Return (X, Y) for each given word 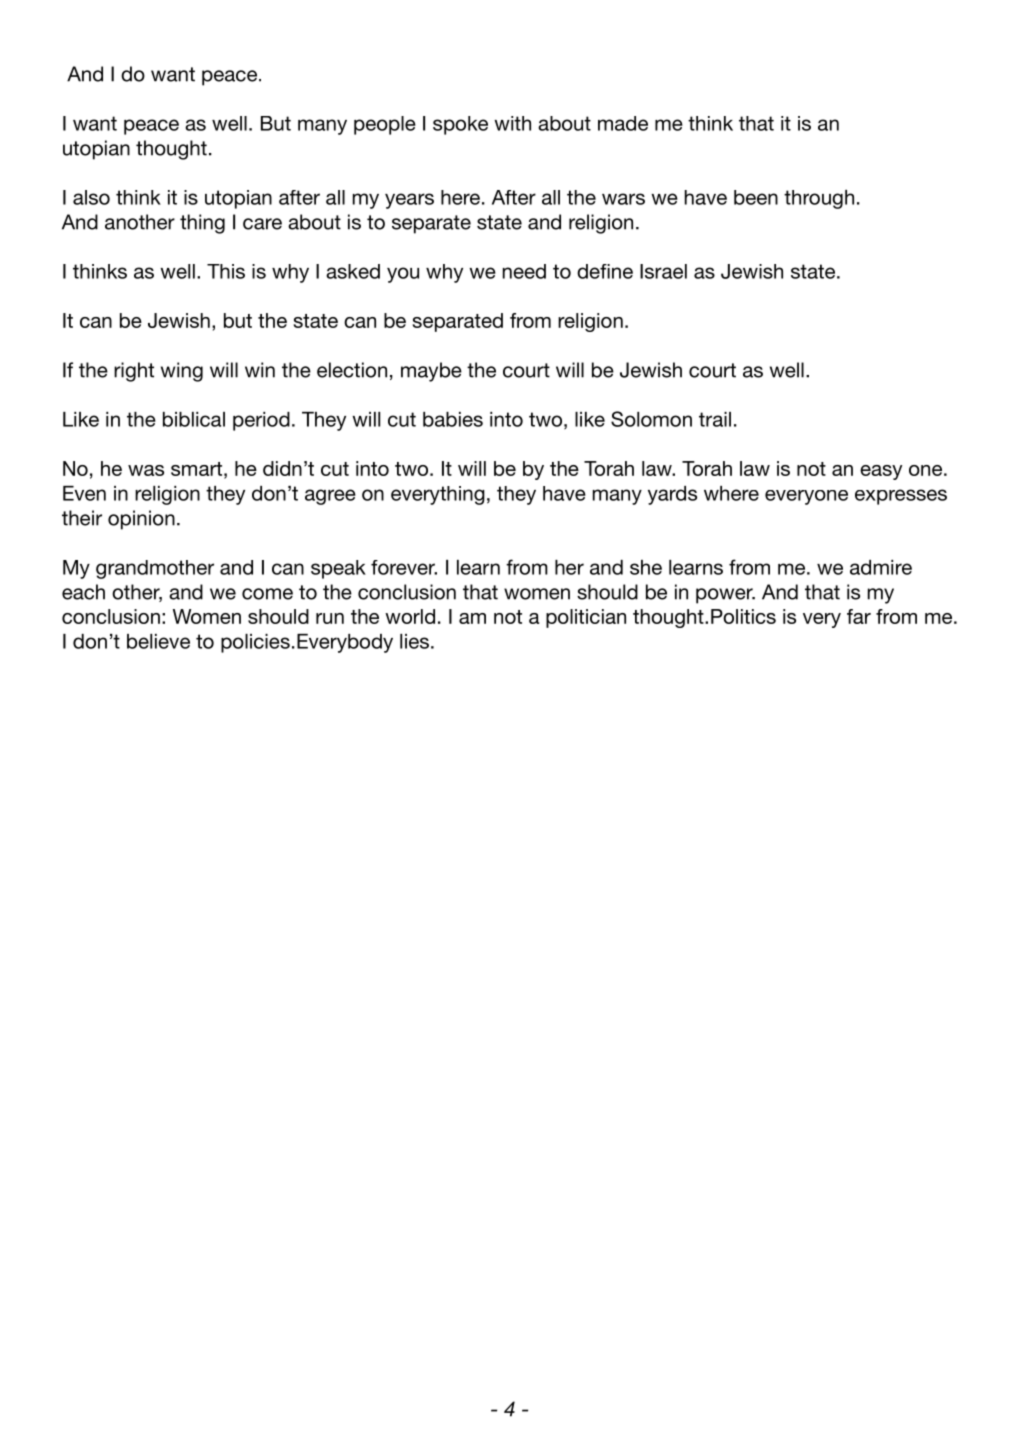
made (623, 123)
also (91, 197)
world (410, 616)
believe (158, 641)
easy (881, 472)
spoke (460, 125)
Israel (663, 271)
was (146, 470)
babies (453, 419)
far (859, 616)
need (524, 271)
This (226, 271)
